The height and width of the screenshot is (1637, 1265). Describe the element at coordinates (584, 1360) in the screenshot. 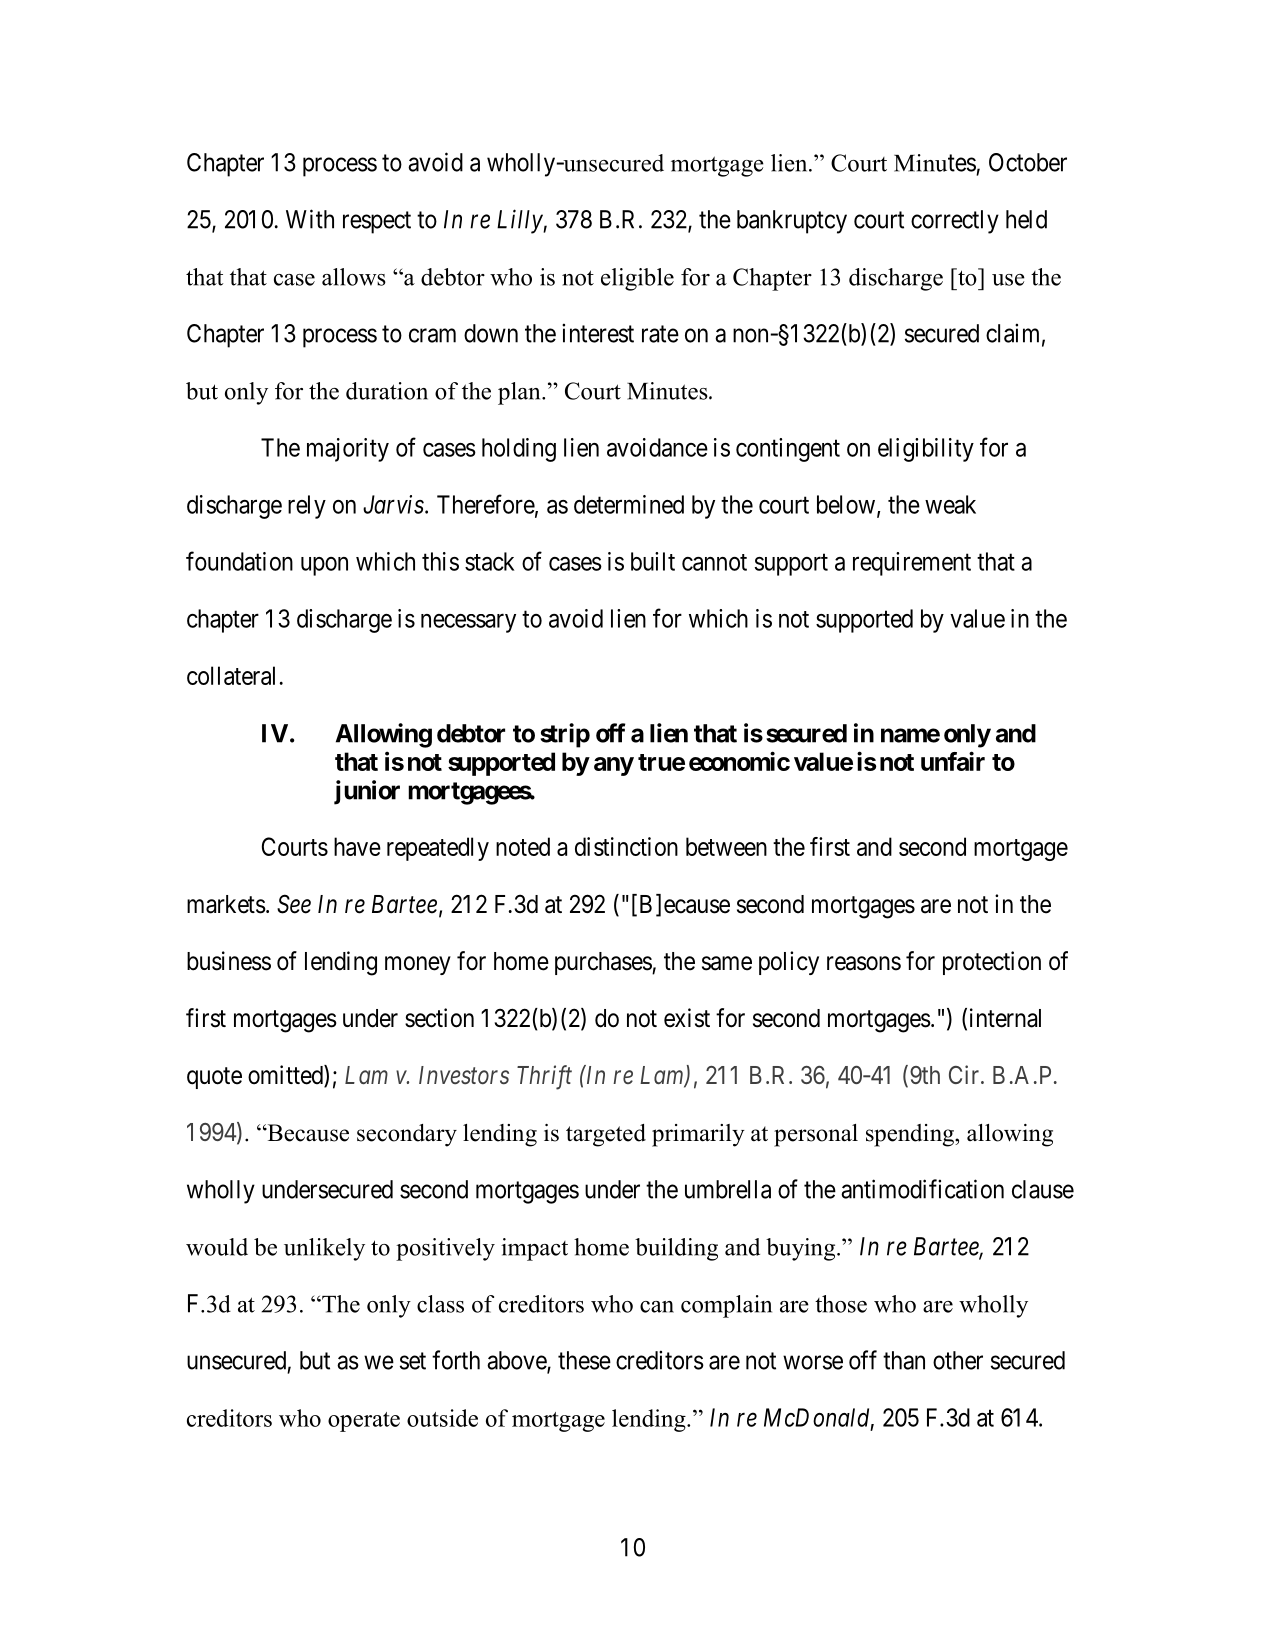

I see `these` at that location.
